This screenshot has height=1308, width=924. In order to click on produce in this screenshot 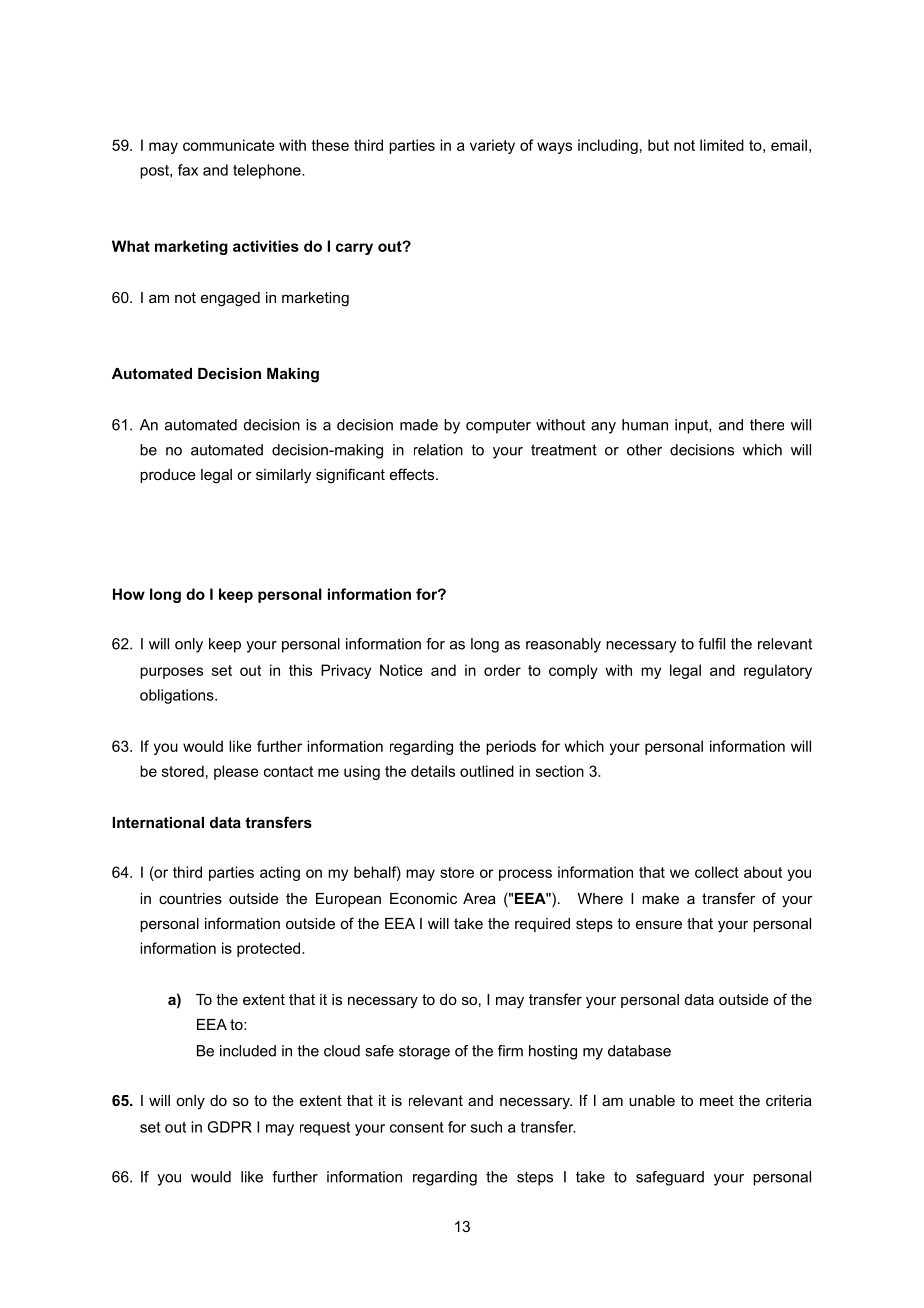, I will do `click(168, 476)`.
